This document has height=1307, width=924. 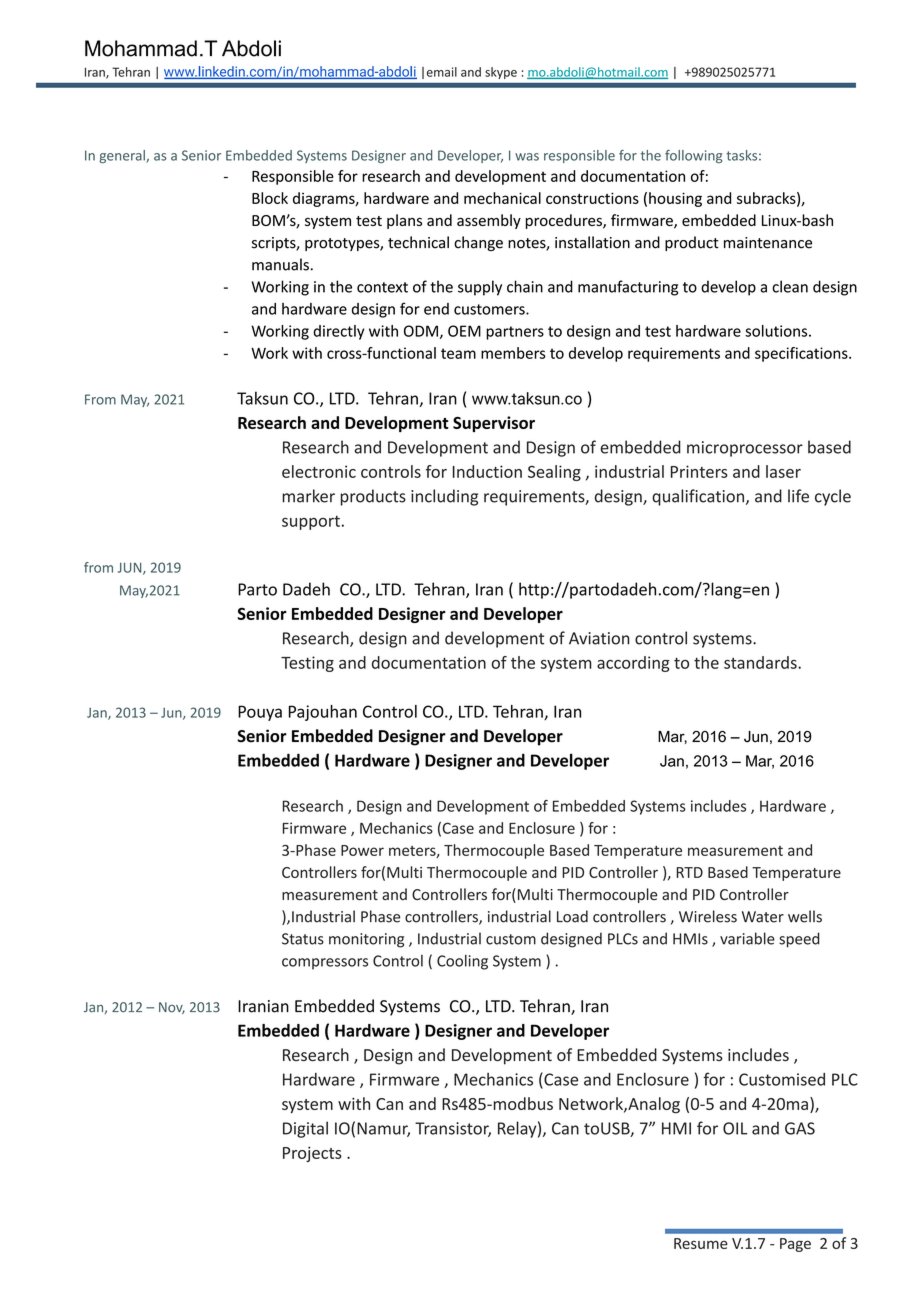 I want to click on general, so click(x=123, y=156).
